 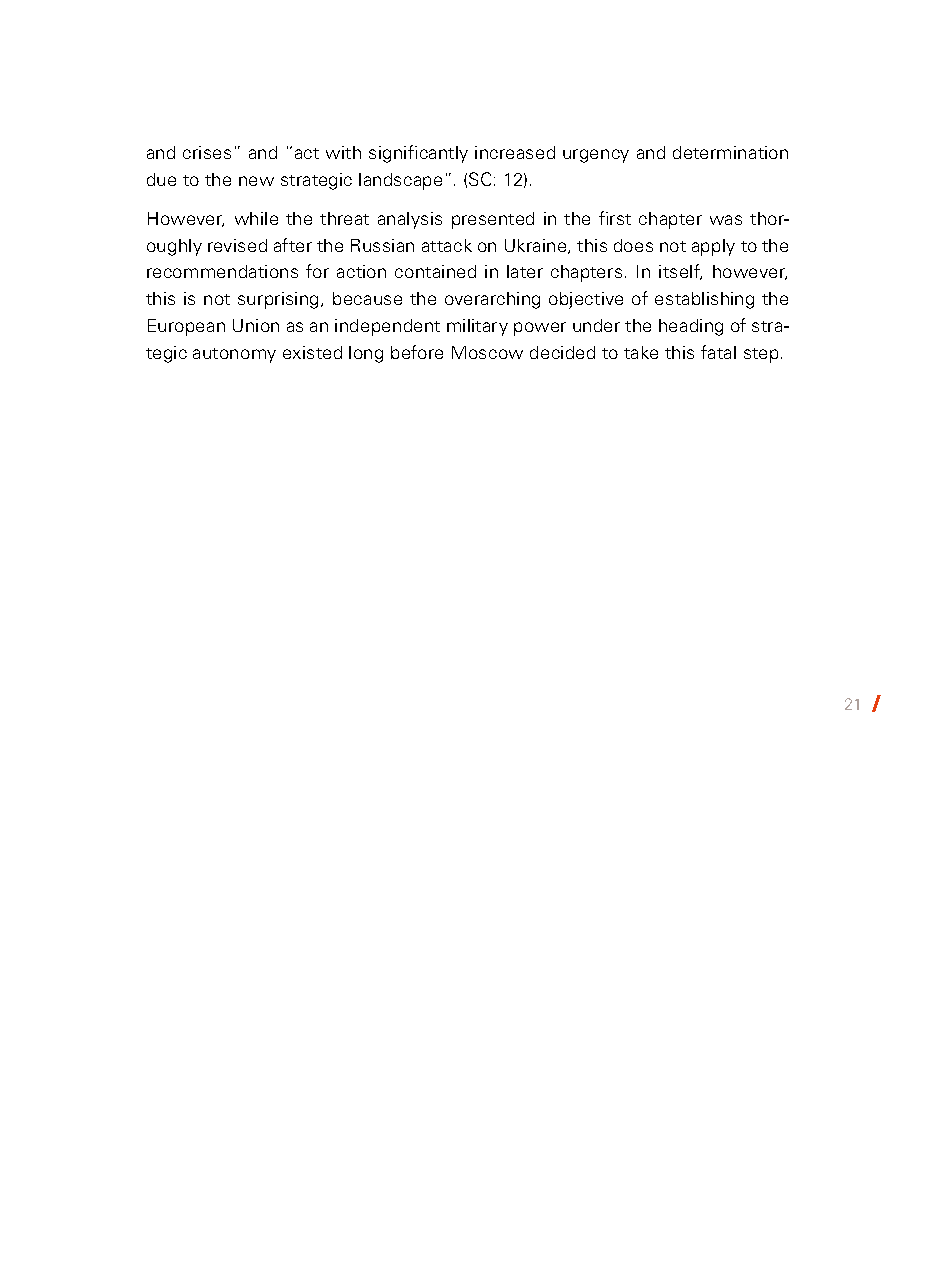 I want to click on determination, so click(x=730, y=152).
